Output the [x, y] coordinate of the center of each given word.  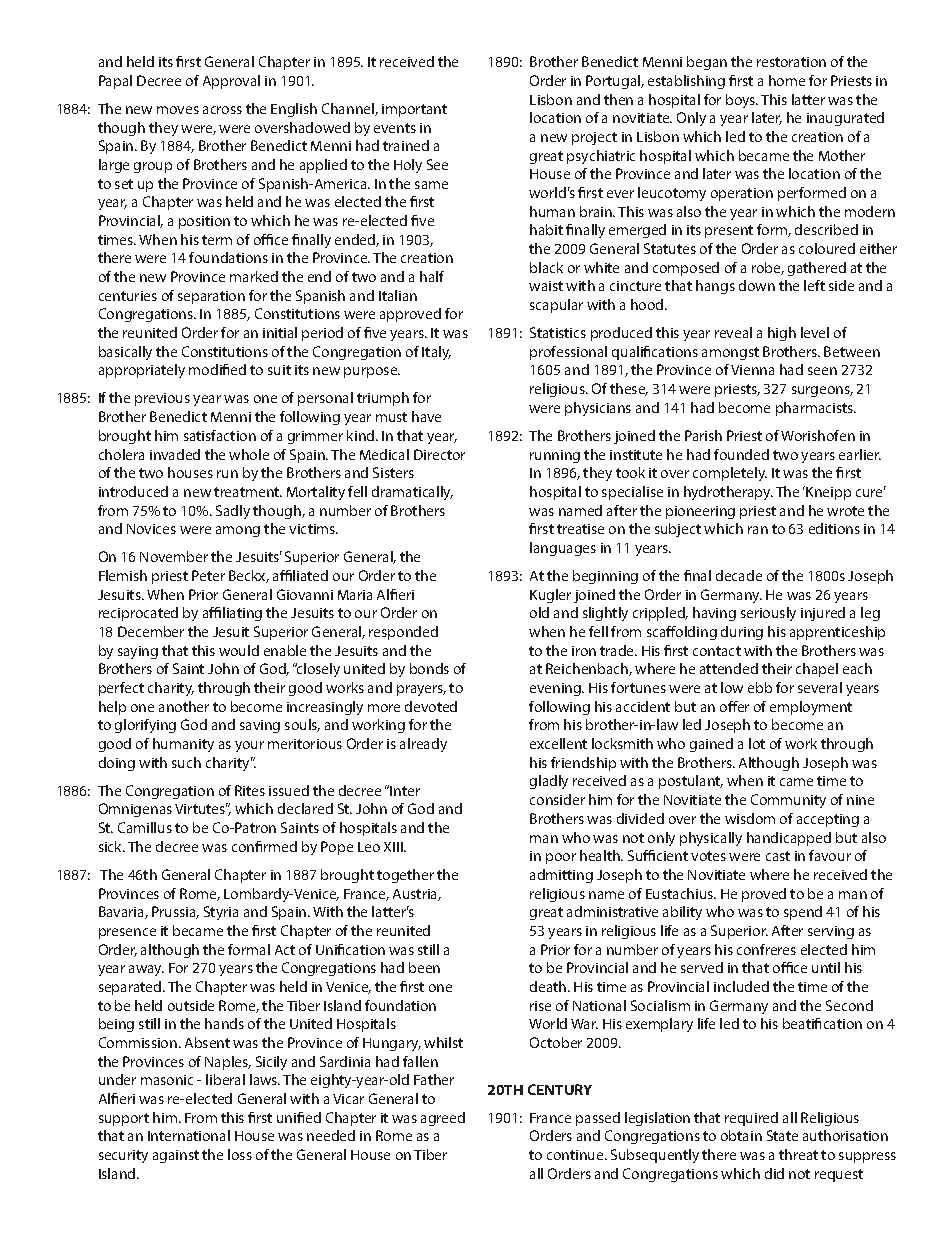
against [176, 1156]
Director [439, 454]
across [222, 110]
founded [741, 454]
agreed [443, 1119]
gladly [549, 782]
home [787, 80]
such [186, 762]
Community [788, 801]
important [414, 110]
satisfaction [220, 435]
